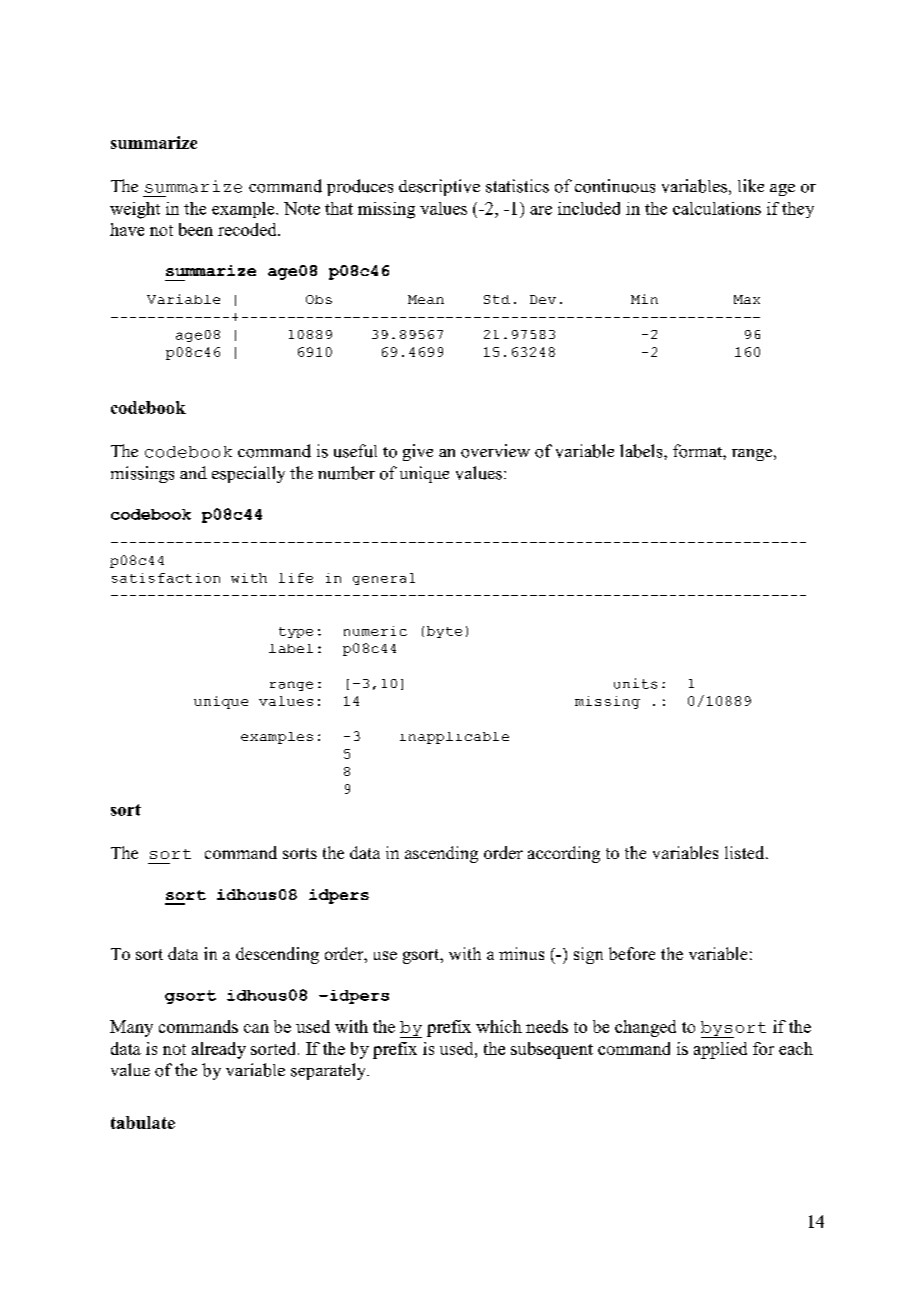  What do you see at coordinates (439, 187) in the image?
I see `descriptive` at bounding box center [439, 187].
